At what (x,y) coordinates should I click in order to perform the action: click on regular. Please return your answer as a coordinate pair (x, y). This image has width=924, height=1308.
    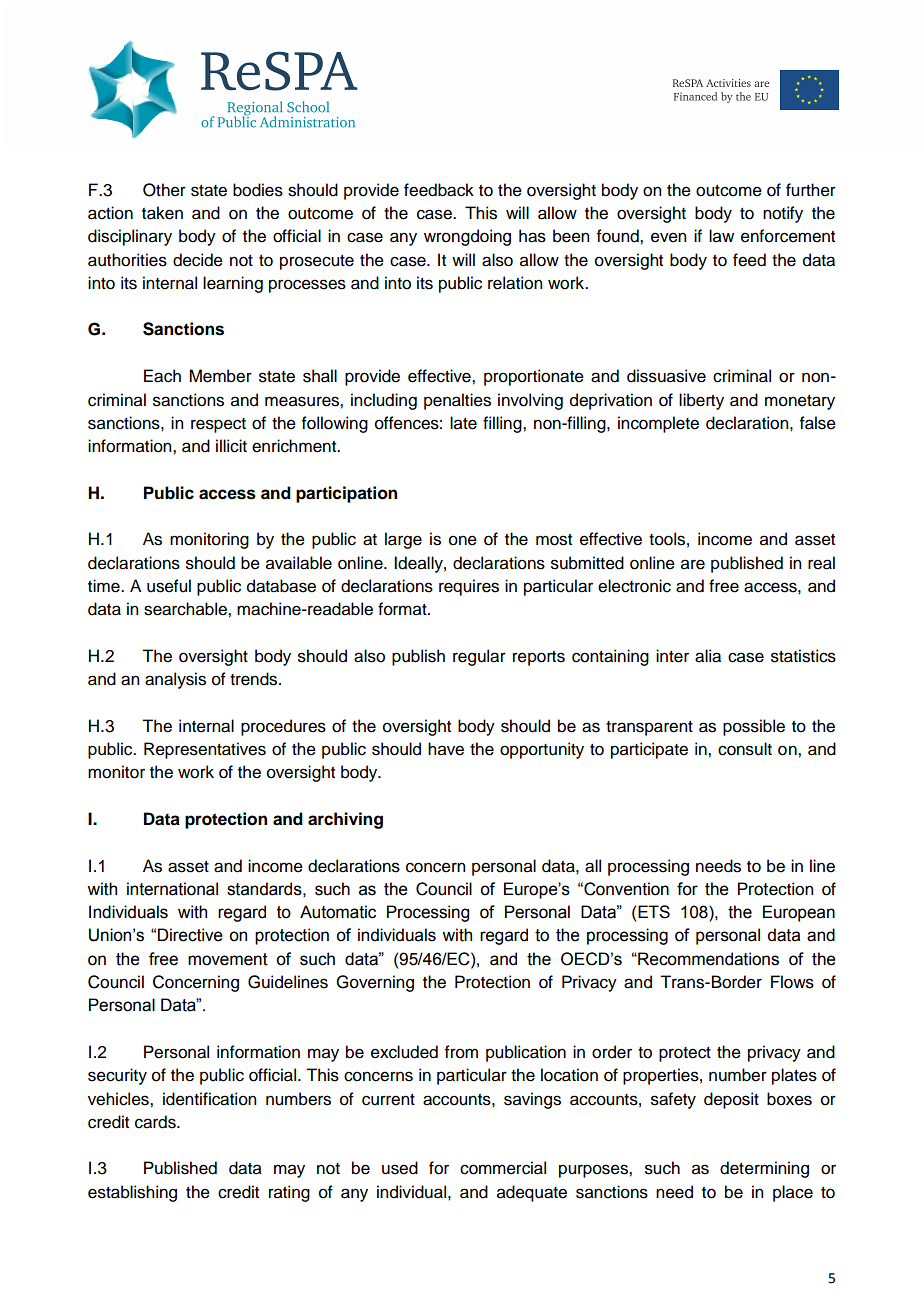
    Looking at the image, I should click on (479, 657).
